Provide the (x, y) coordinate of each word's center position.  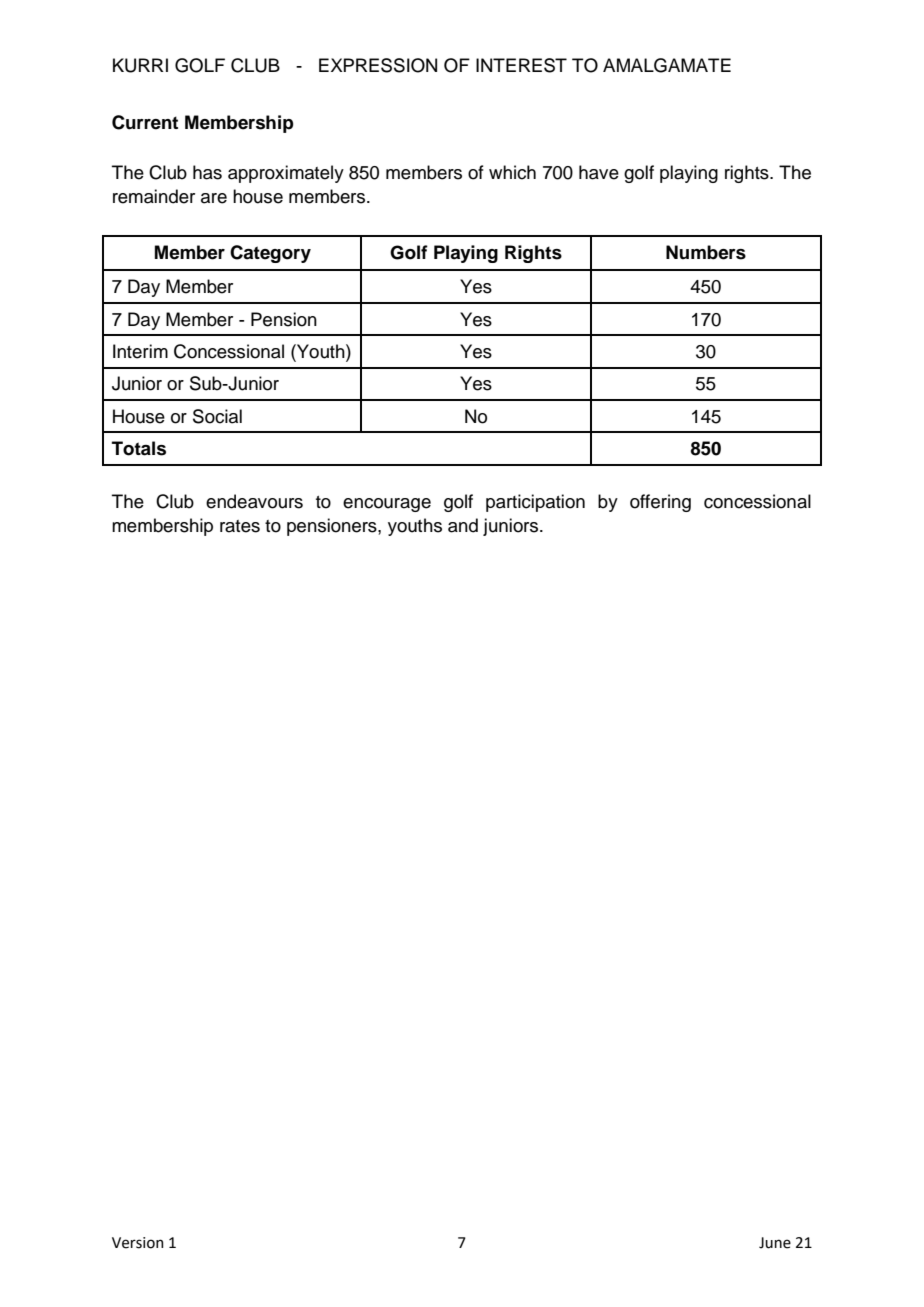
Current (145, 122)
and (463, 525)
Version (138, 1243)
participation (535, 503)
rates (240, 526)
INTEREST (521, 65)
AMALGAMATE (667, 65)
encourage (387, 505)
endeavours (254, 501)
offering (660, 503)
